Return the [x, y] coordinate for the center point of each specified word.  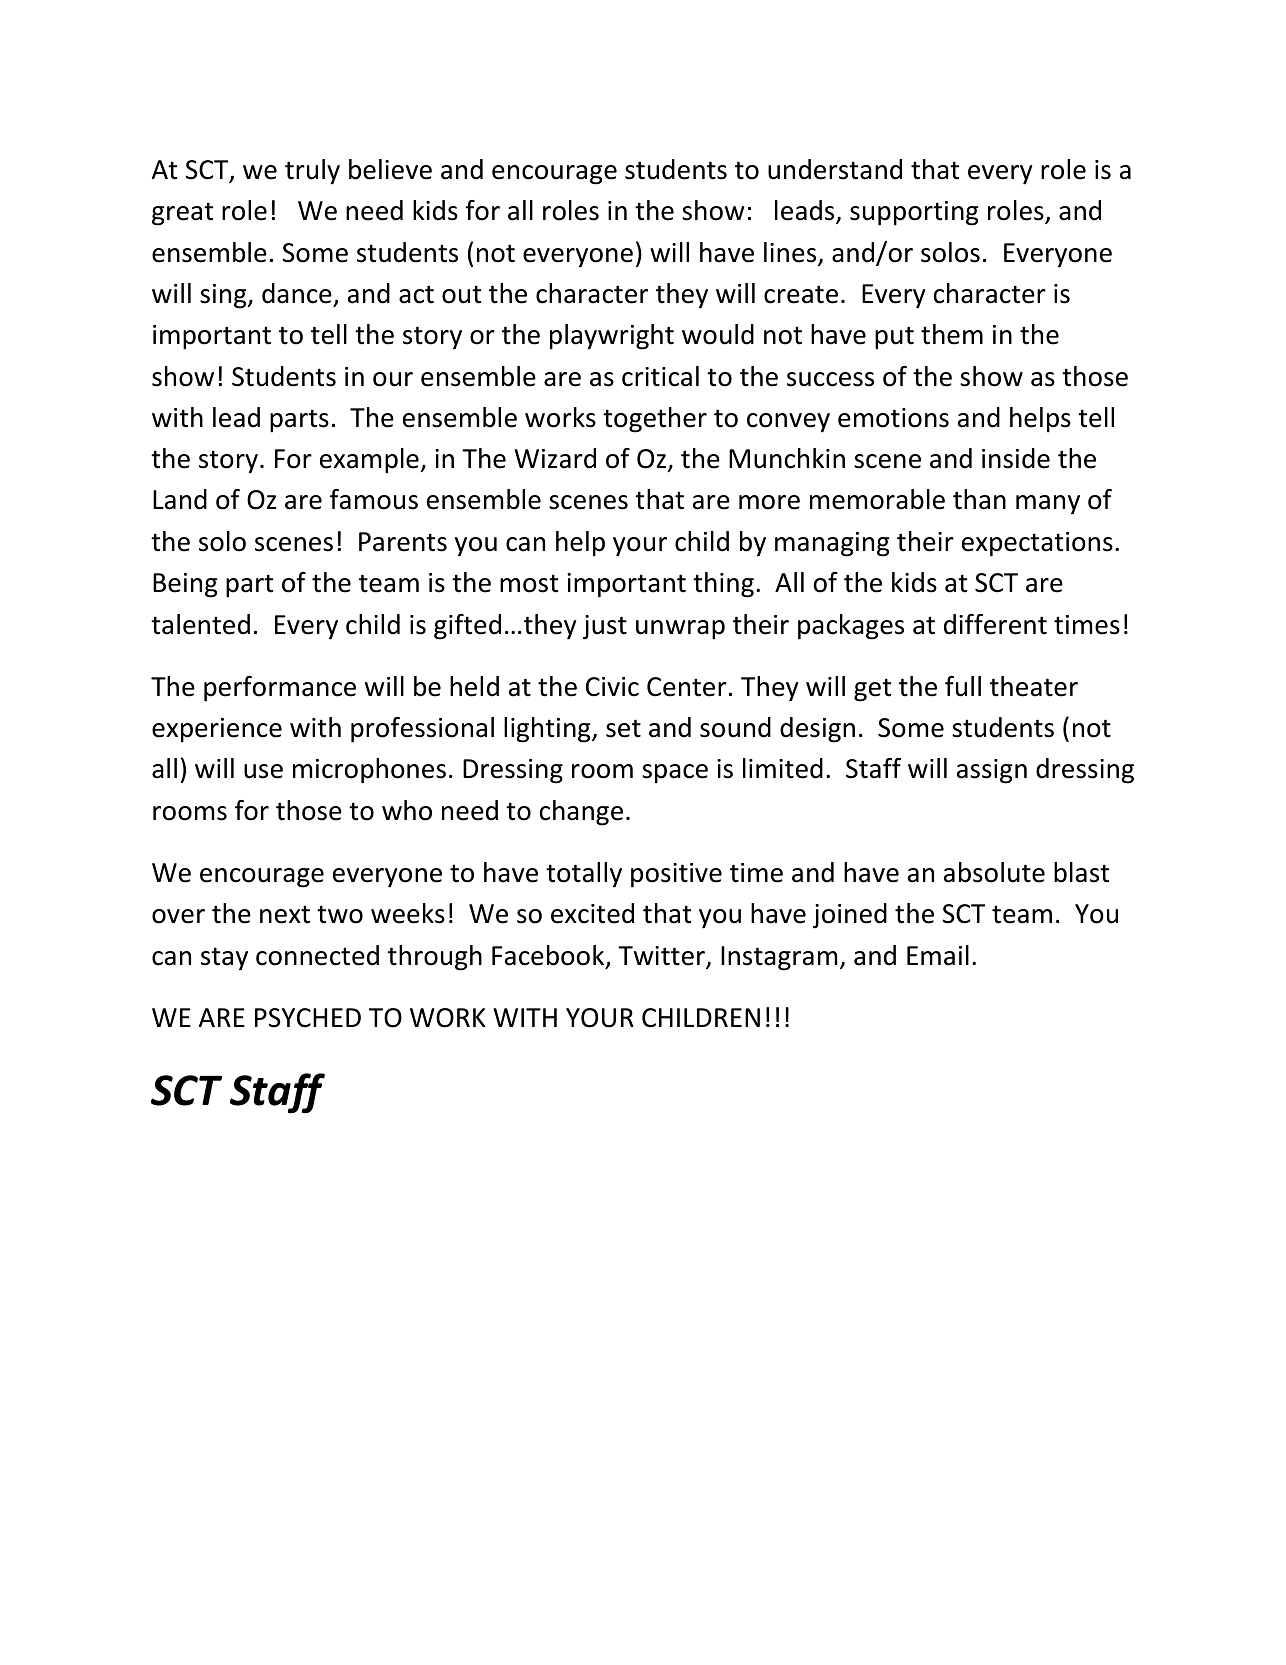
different [995, 624]
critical [660, 376]
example [370, 461]
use [263, 771]
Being [185, 585]
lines [791, 253]
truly [312, 172]
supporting [914, 213]
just [605, 627]
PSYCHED [308, 1018]
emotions [893, 418]
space [675, 774]
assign [992, 771]
